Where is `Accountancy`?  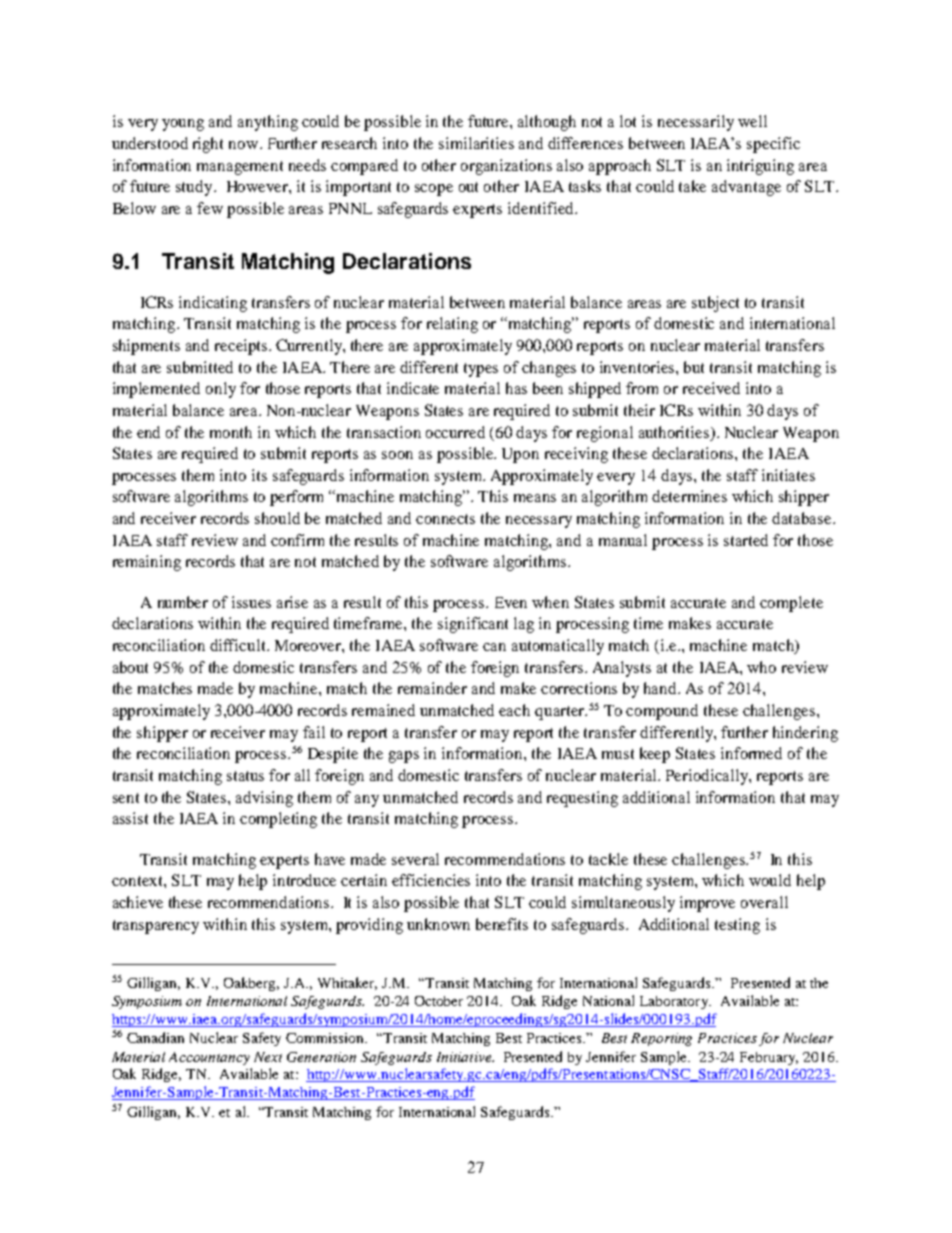
Accountancy is located at coordinates (209, 1058).
